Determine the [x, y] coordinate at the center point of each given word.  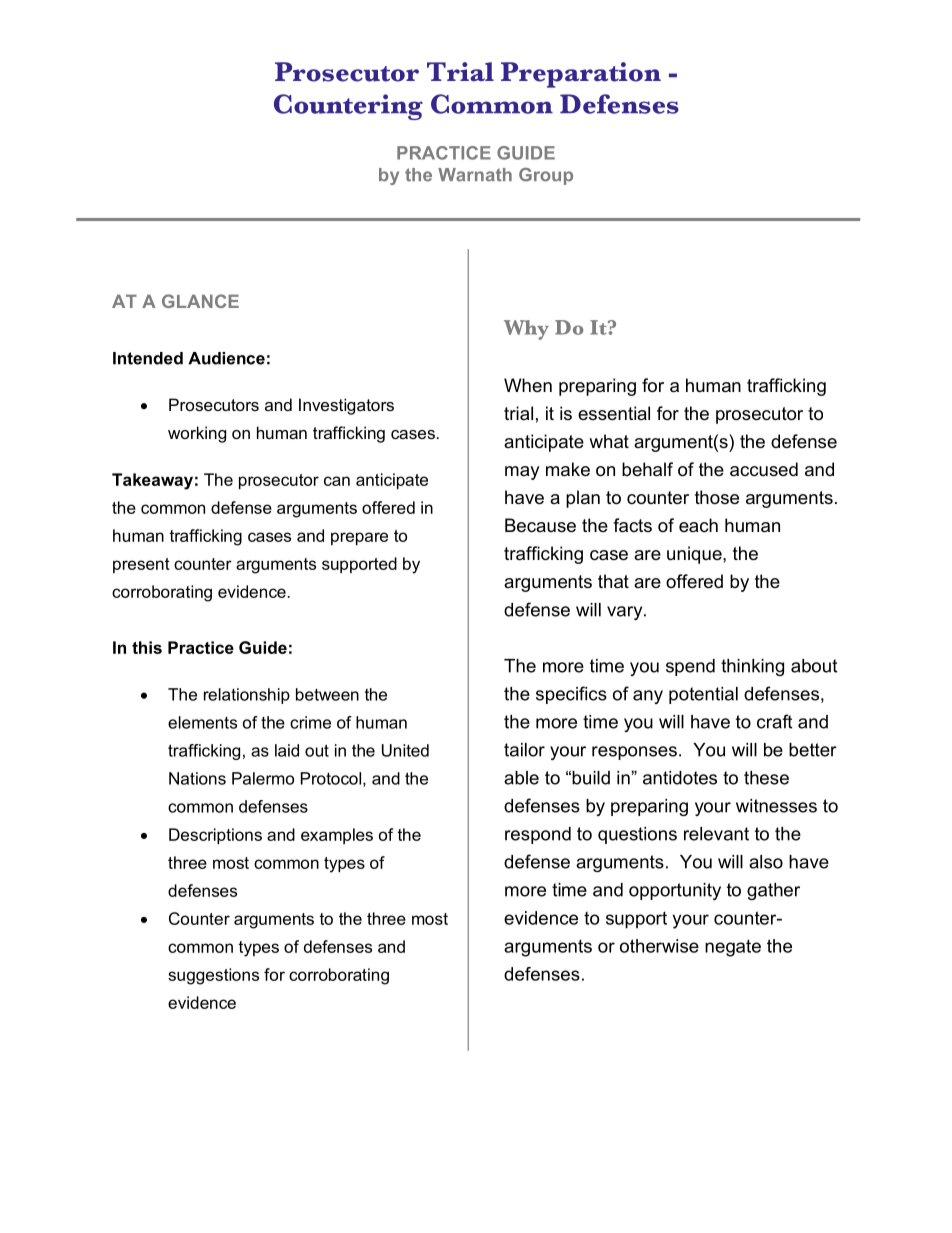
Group [546, 176]
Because [540, 525]
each [698, 525]
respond [538, 835]
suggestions [213, 976]
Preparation [581, 75]
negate [733, 948]
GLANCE [200, 301]
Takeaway [152, 481]
